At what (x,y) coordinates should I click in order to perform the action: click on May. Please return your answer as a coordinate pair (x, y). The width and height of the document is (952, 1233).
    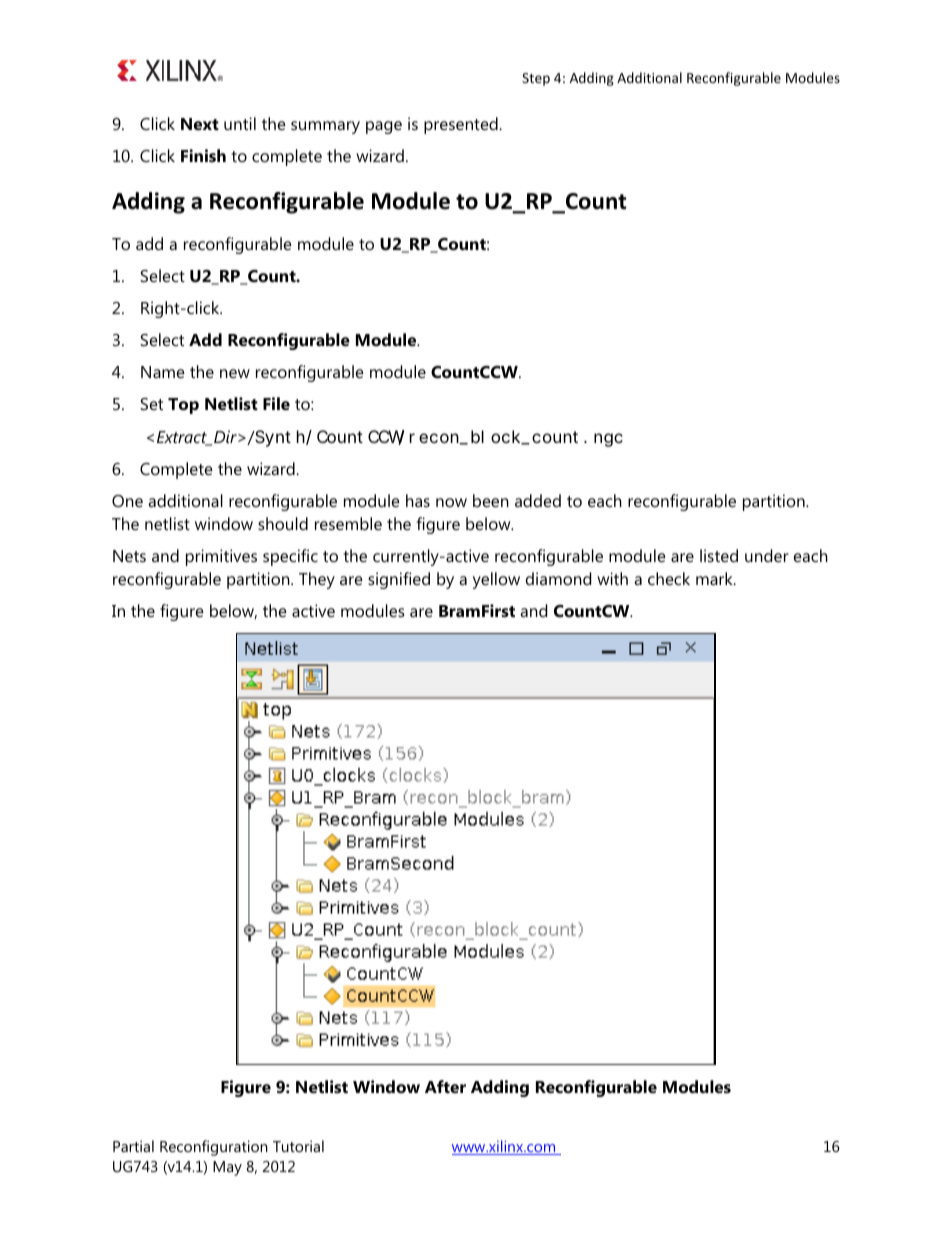
    Looking at the image, I should click on (227, 1168).
